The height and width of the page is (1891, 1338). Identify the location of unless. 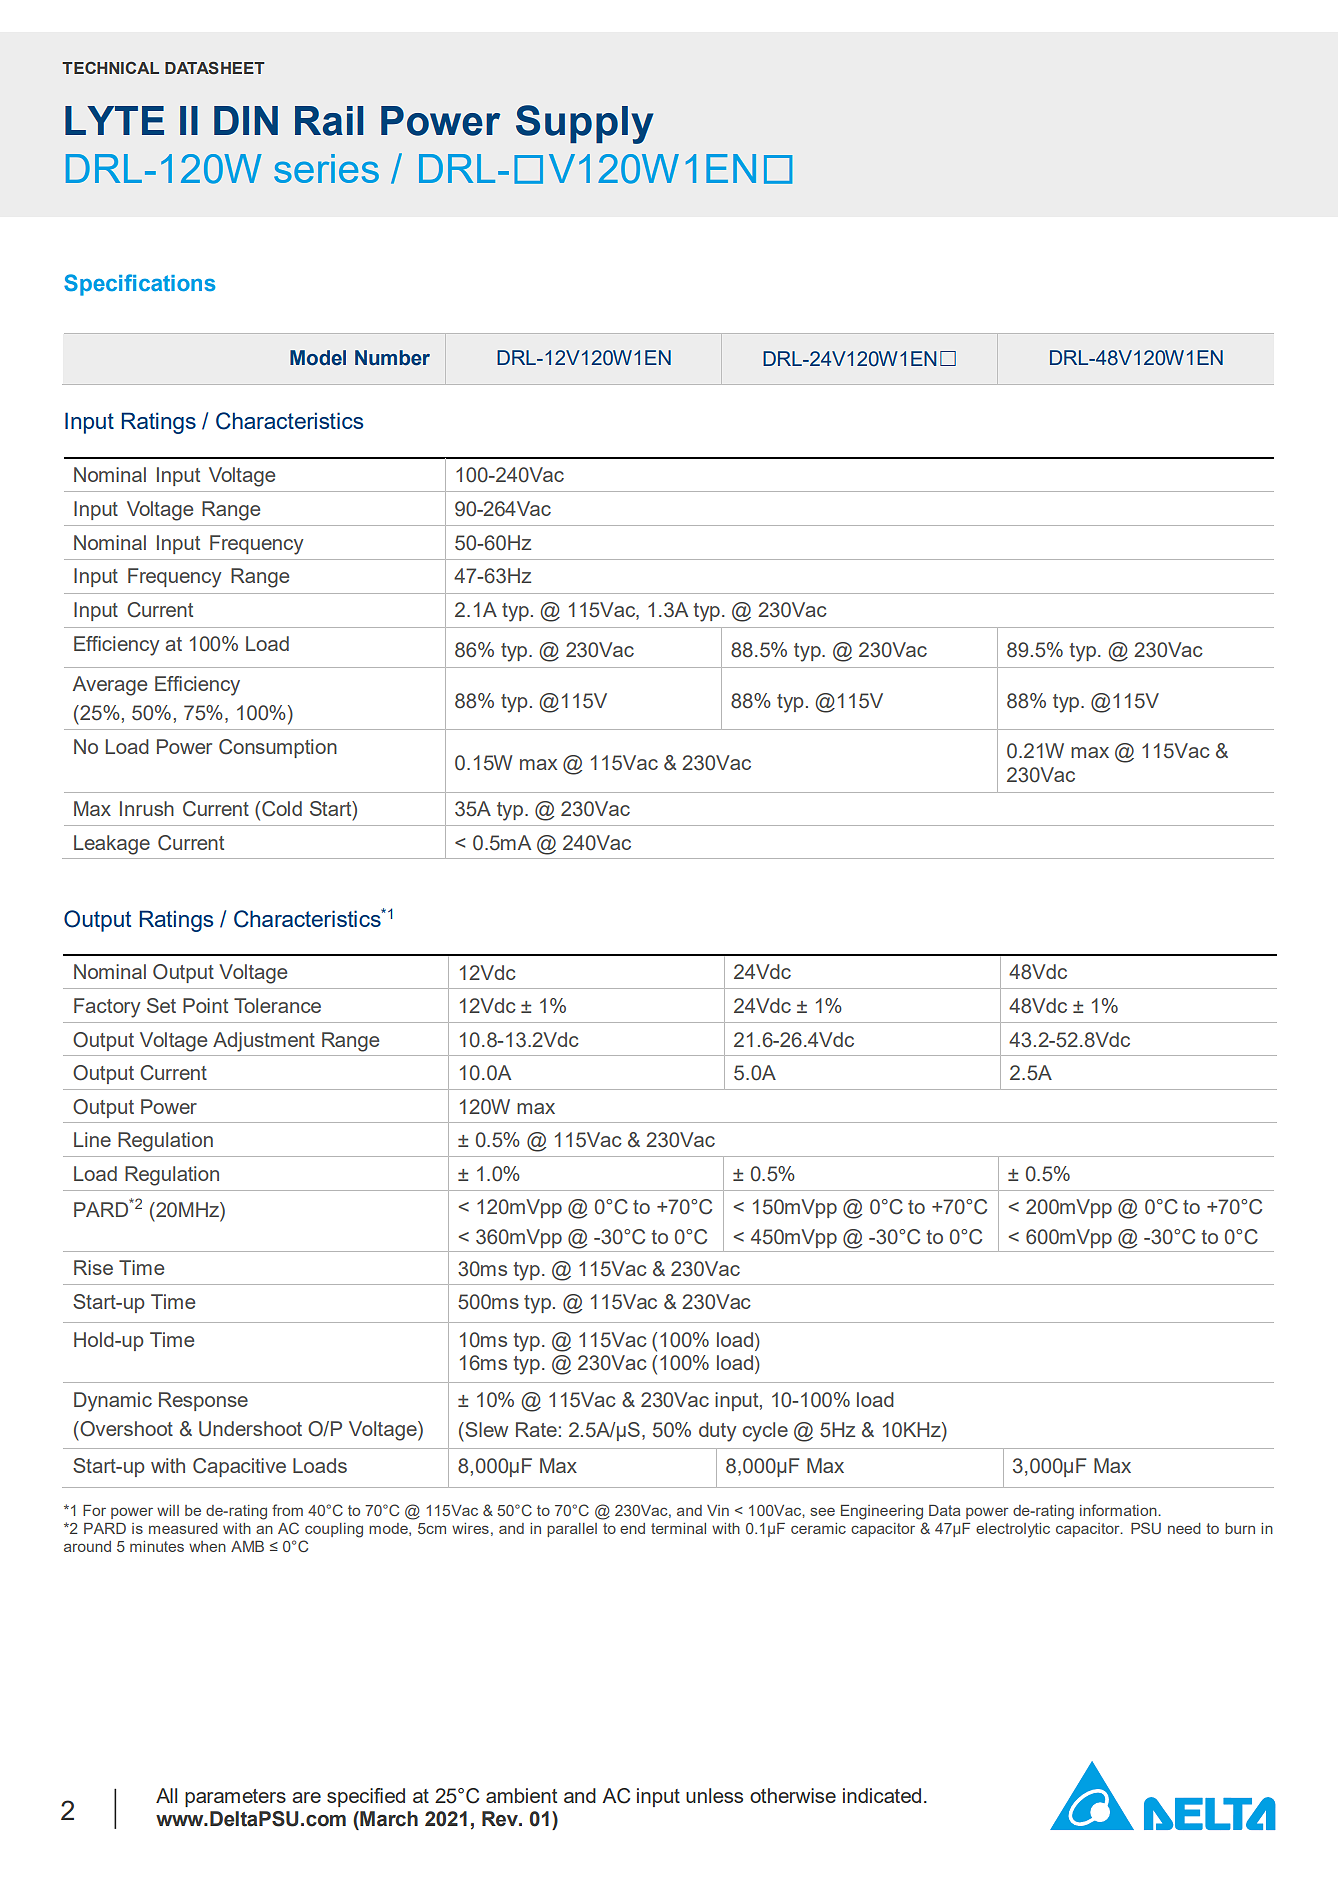
(714, 1795).
